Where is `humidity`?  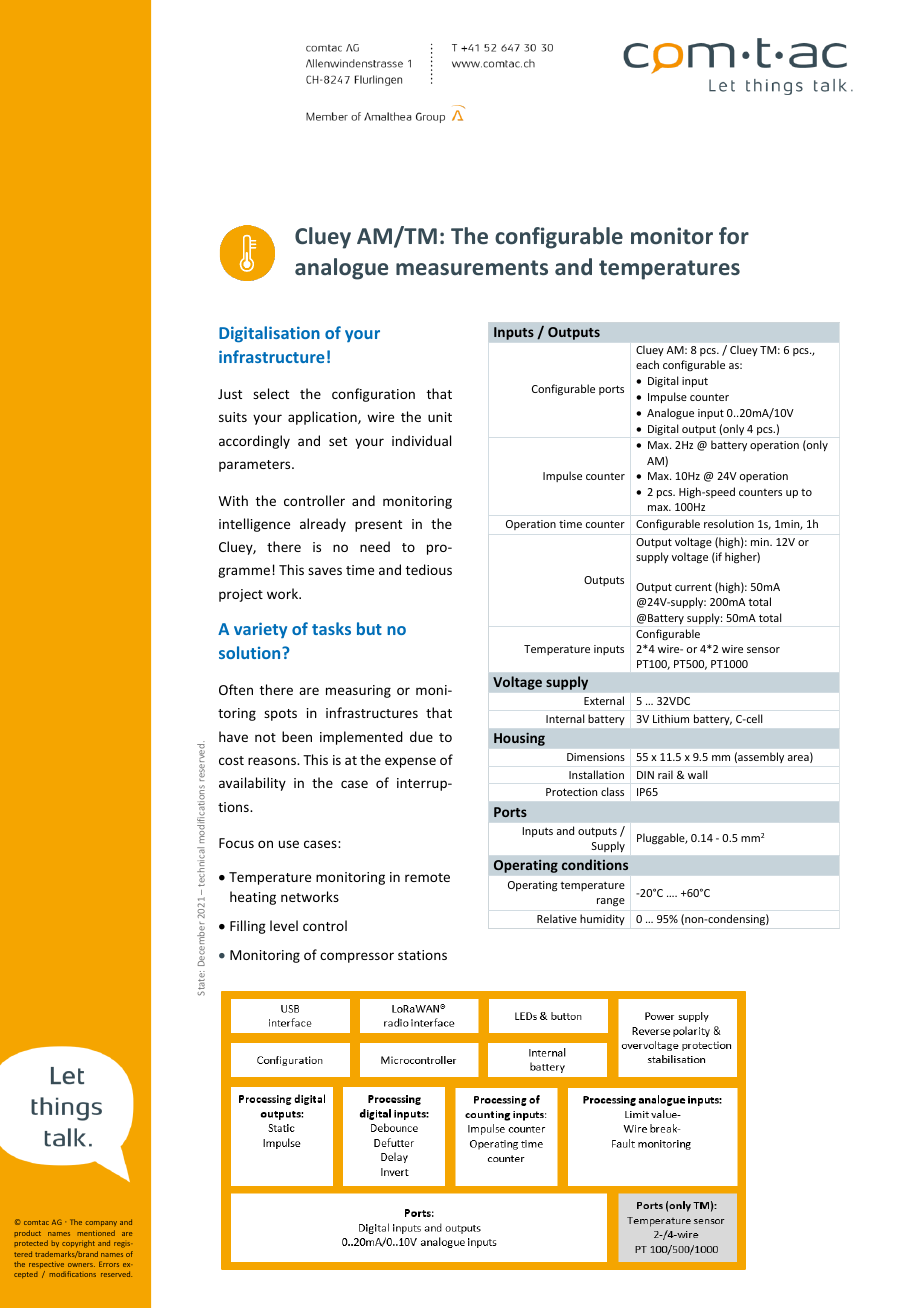 humidity is located at coordinates (602, 919).
